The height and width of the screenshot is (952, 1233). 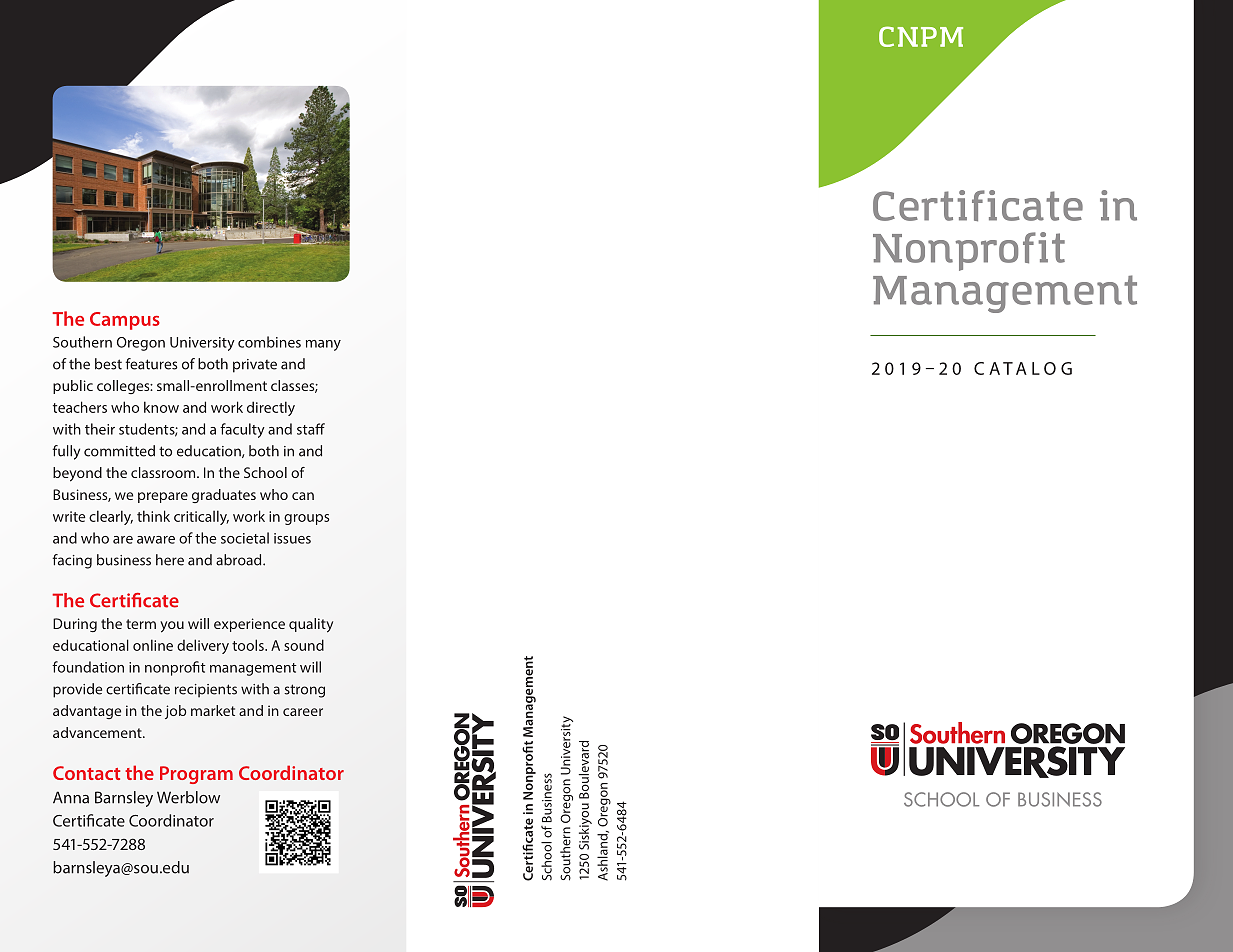 What do you see at coordinates (206, 691) in the screenshot?
I see `recipients` at bounding box center [206, 691].
